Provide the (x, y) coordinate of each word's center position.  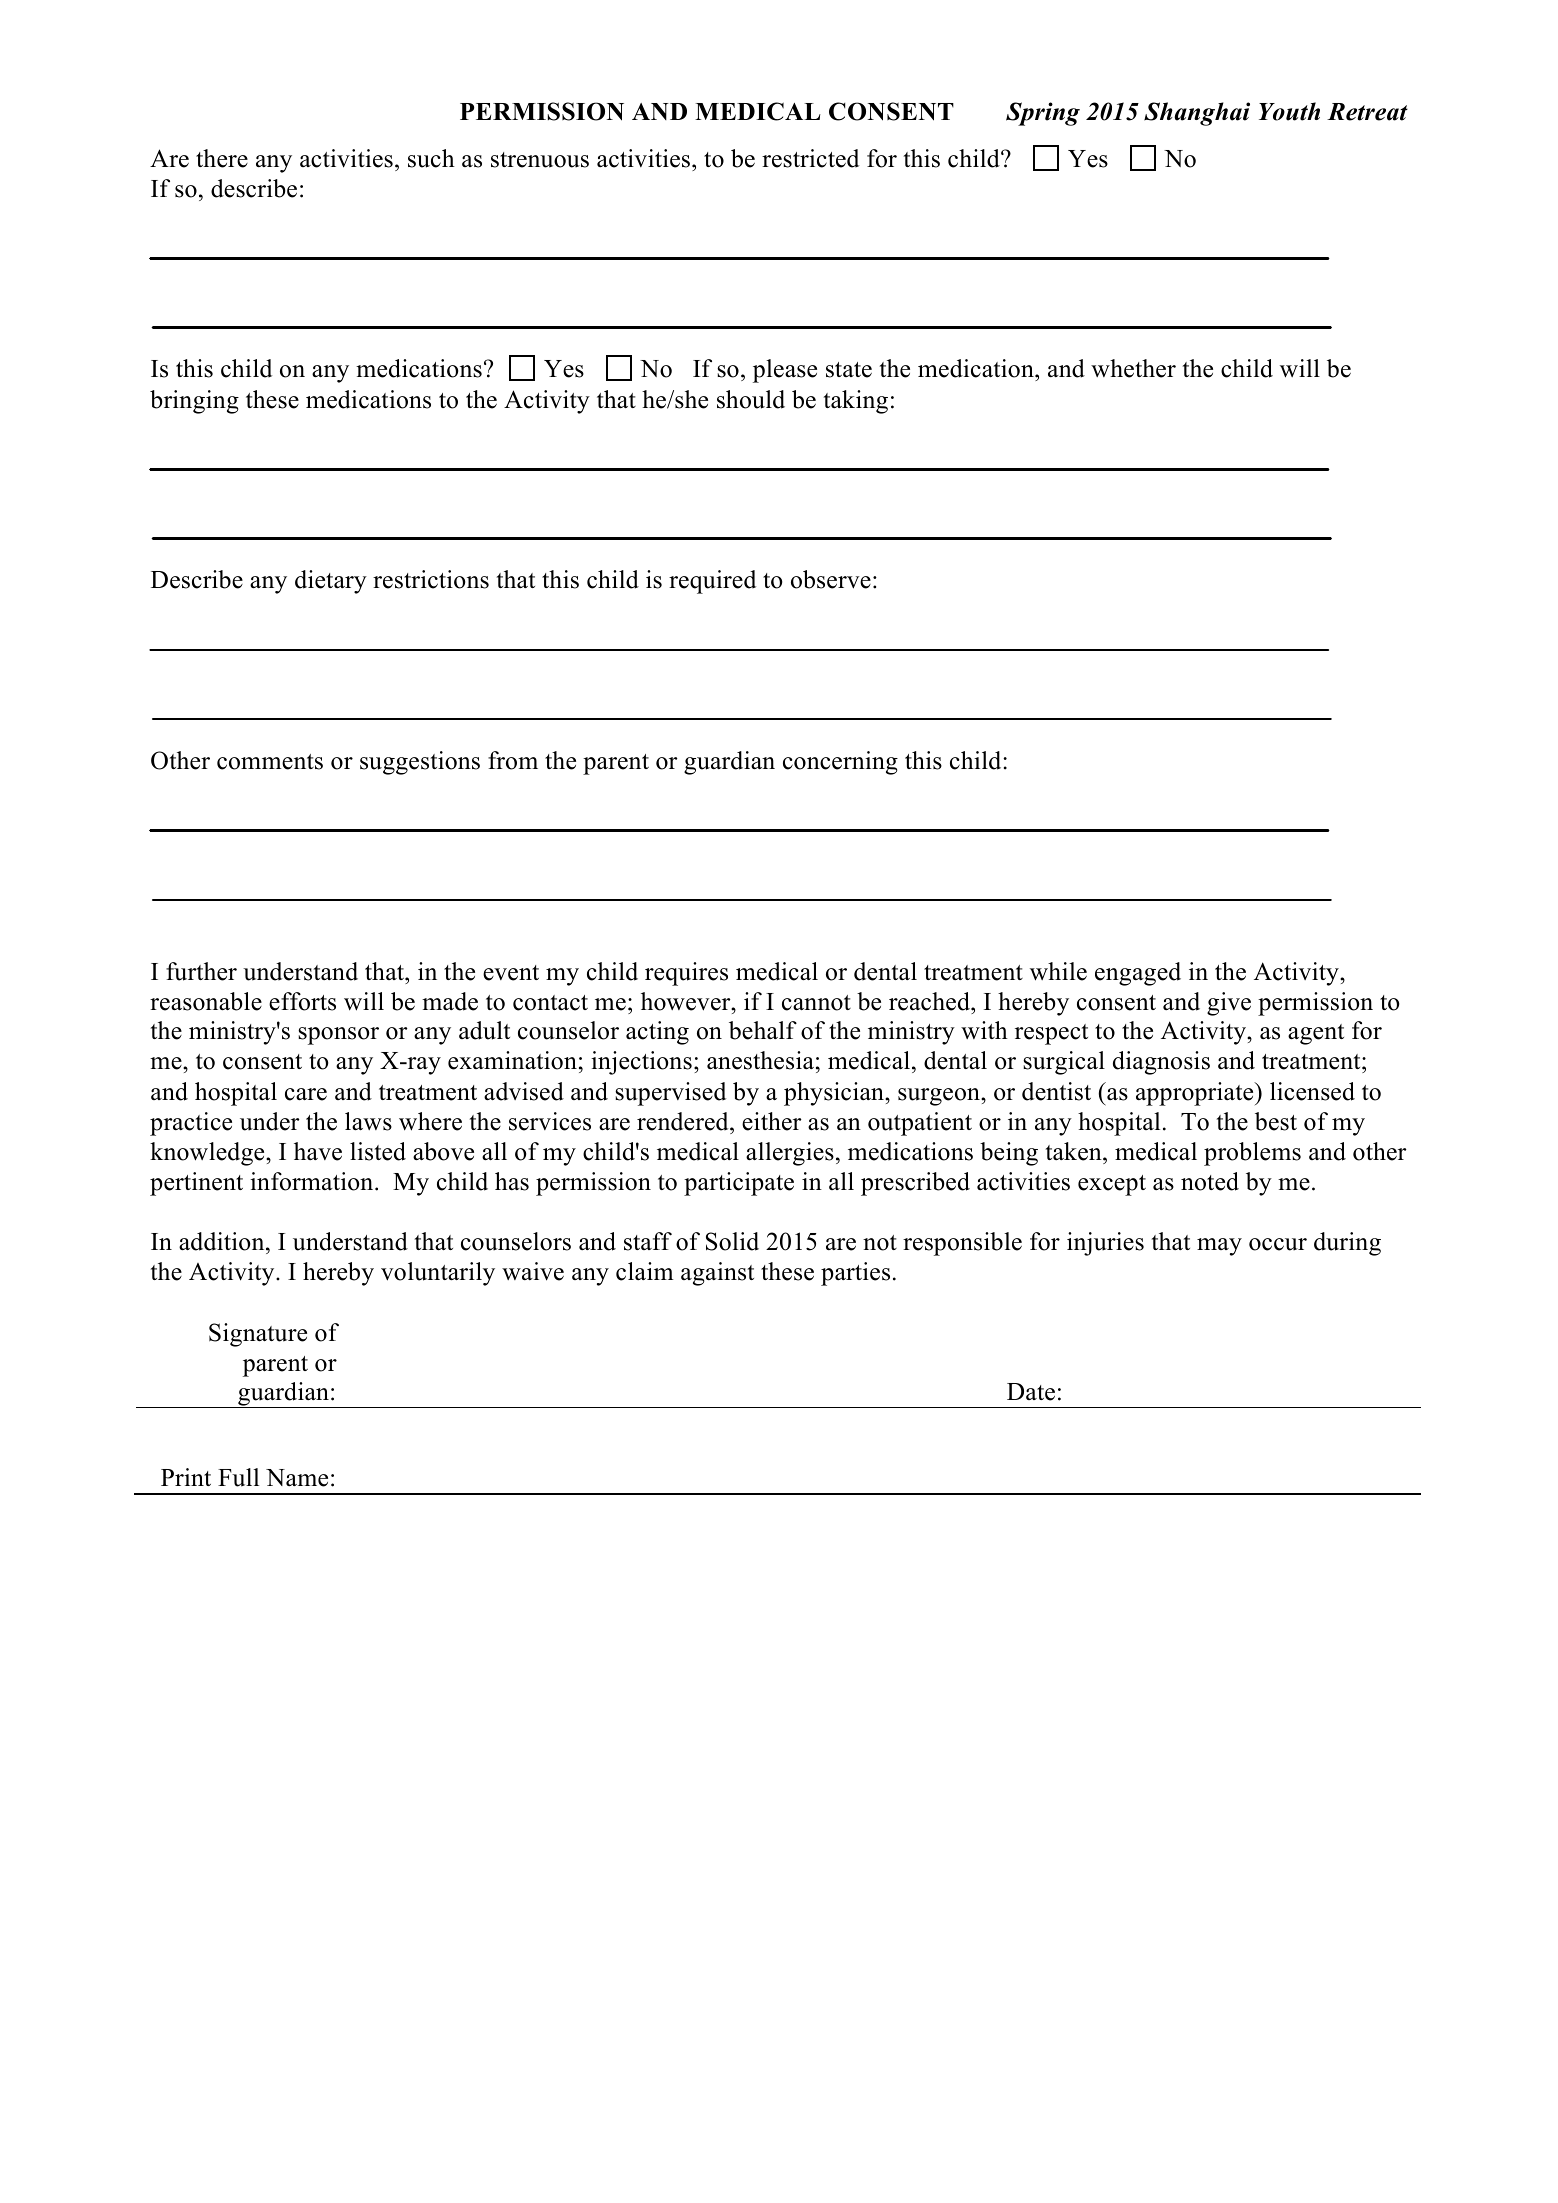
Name (297, 1478)
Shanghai (1197, 114)
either (772, 1121)
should (751, 399)
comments (270, 762)
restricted (810, 158)
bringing (194, 402)
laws (368, 1121)
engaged (1138, 974)
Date (1031, 1392)
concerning (840, 763)
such (431, 158)
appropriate (1196, 1094)
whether (1133, 368)
